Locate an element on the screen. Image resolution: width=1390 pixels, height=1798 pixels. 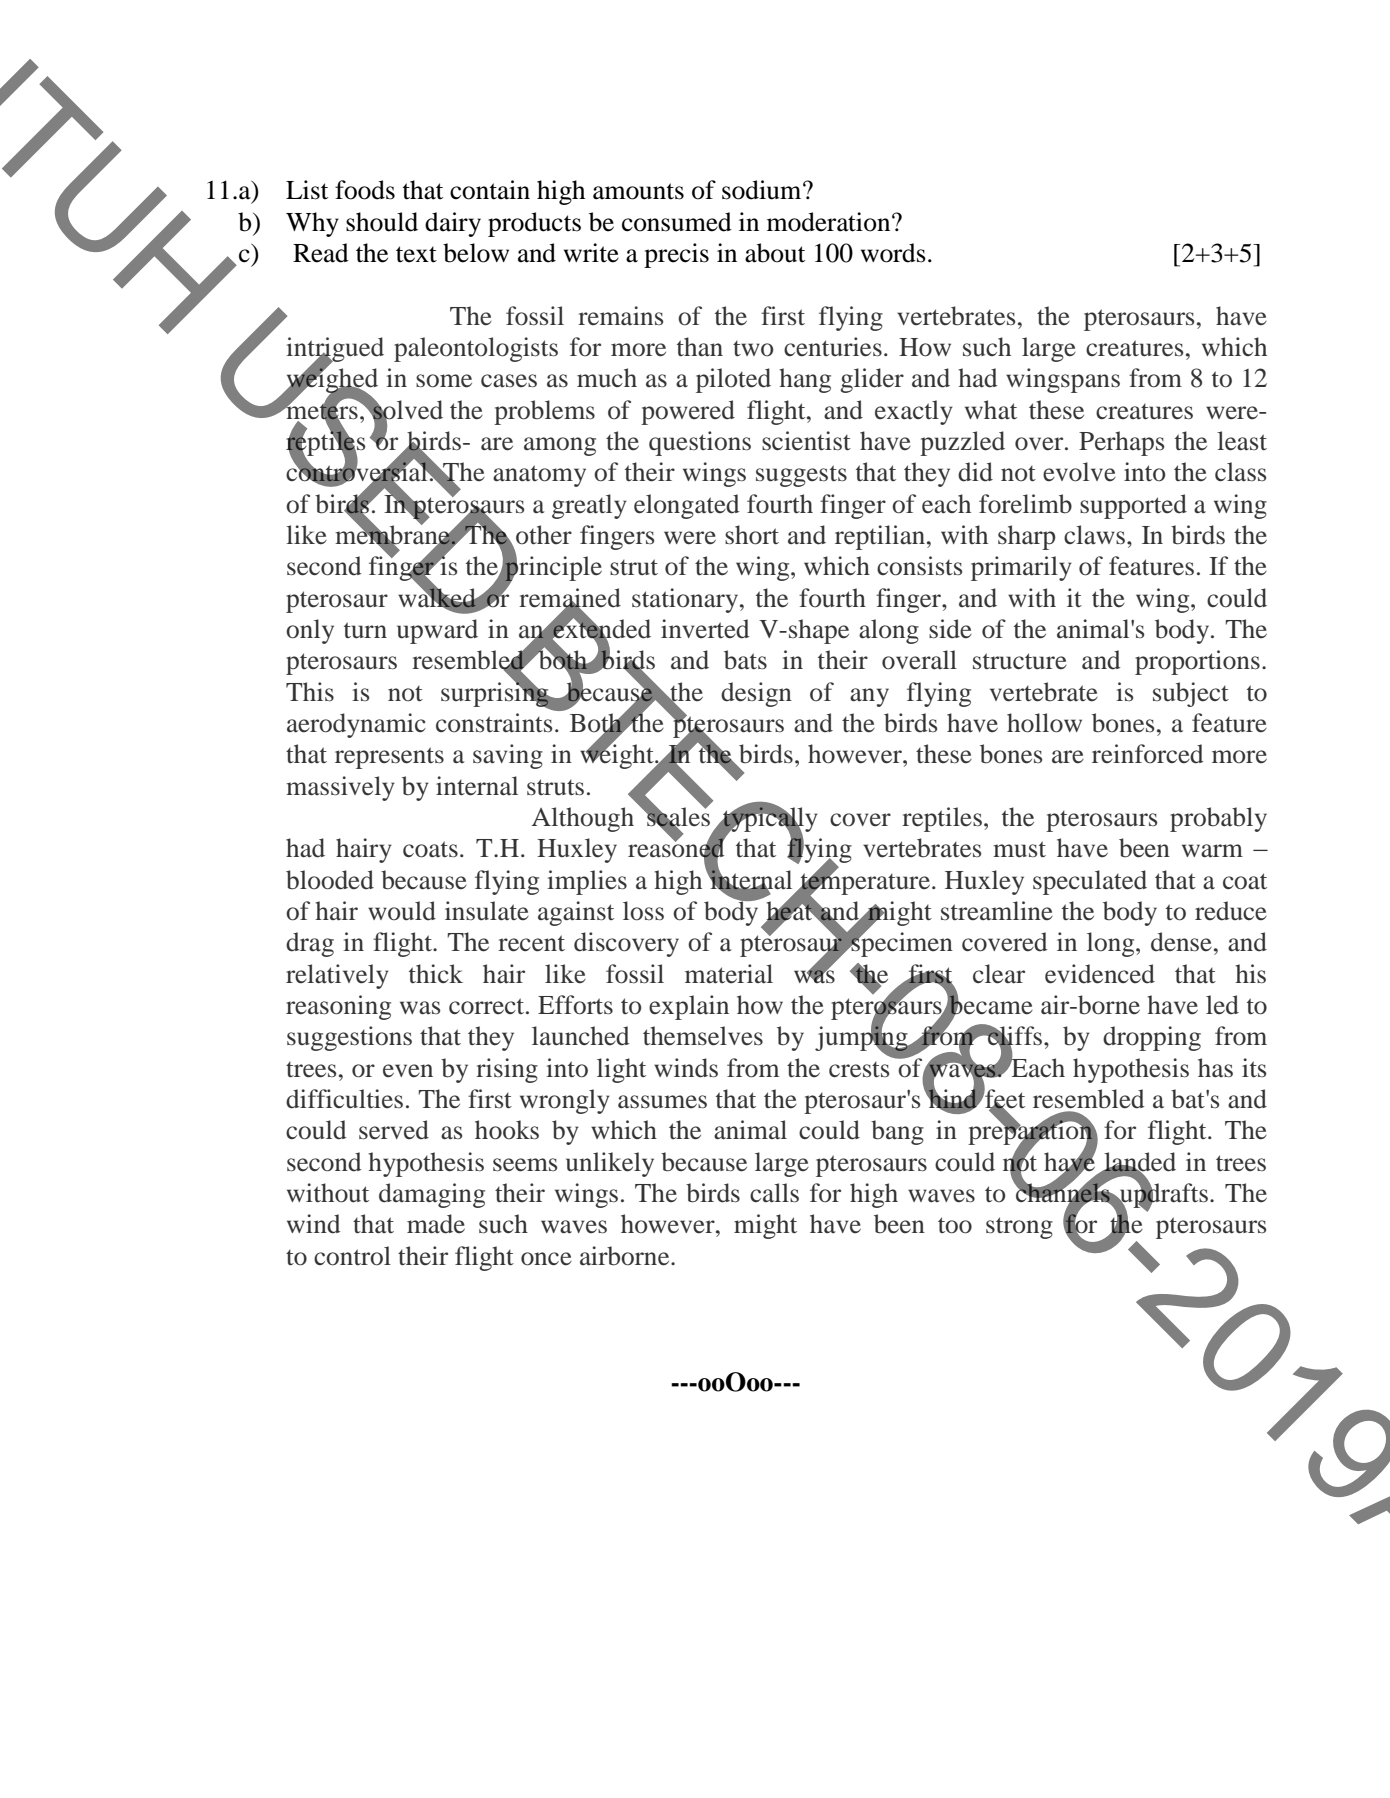
design is located at coordinates (756, 694).
